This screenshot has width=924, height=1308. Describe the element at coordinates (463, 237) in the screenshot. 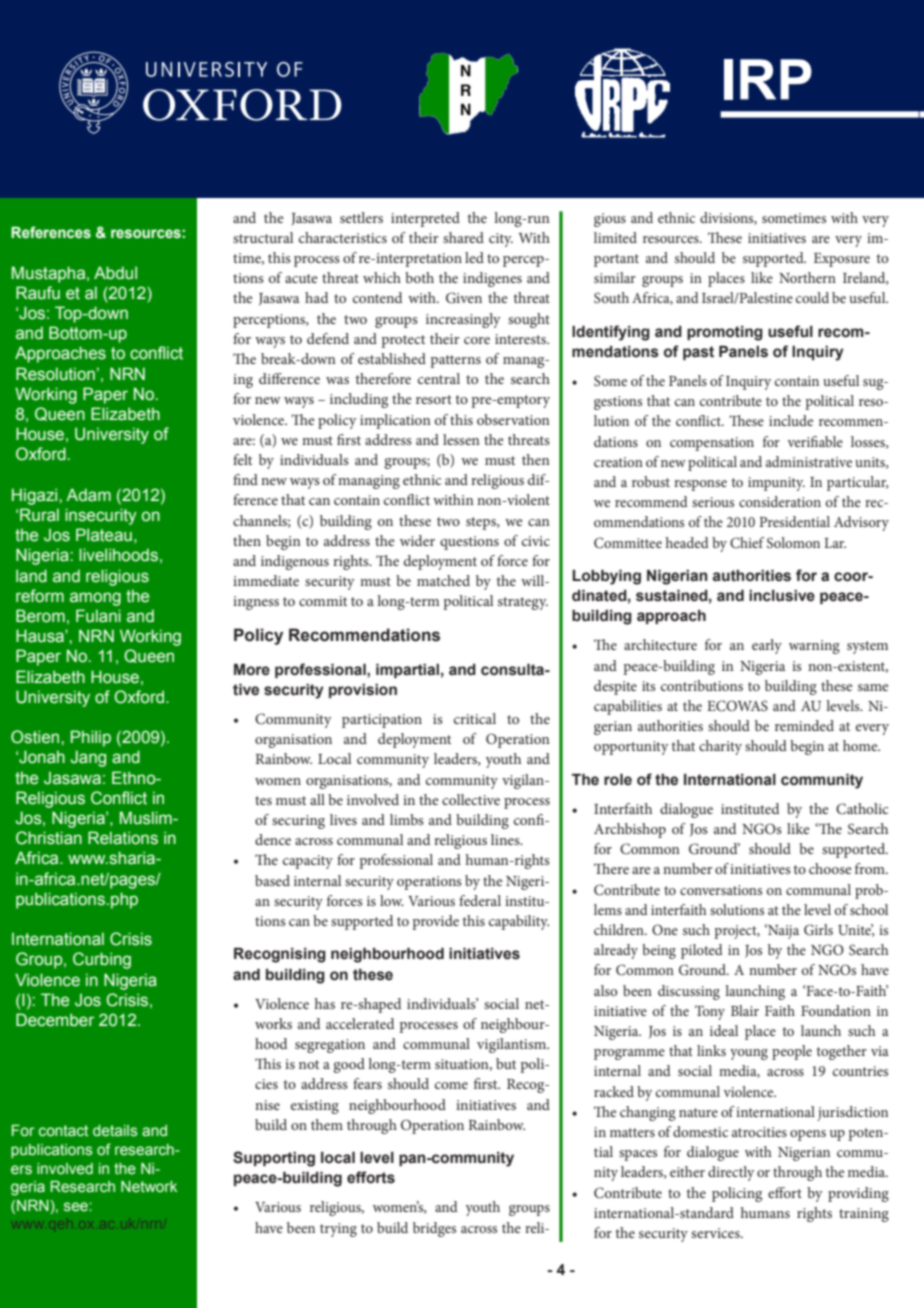

I see `shared` at that location.
